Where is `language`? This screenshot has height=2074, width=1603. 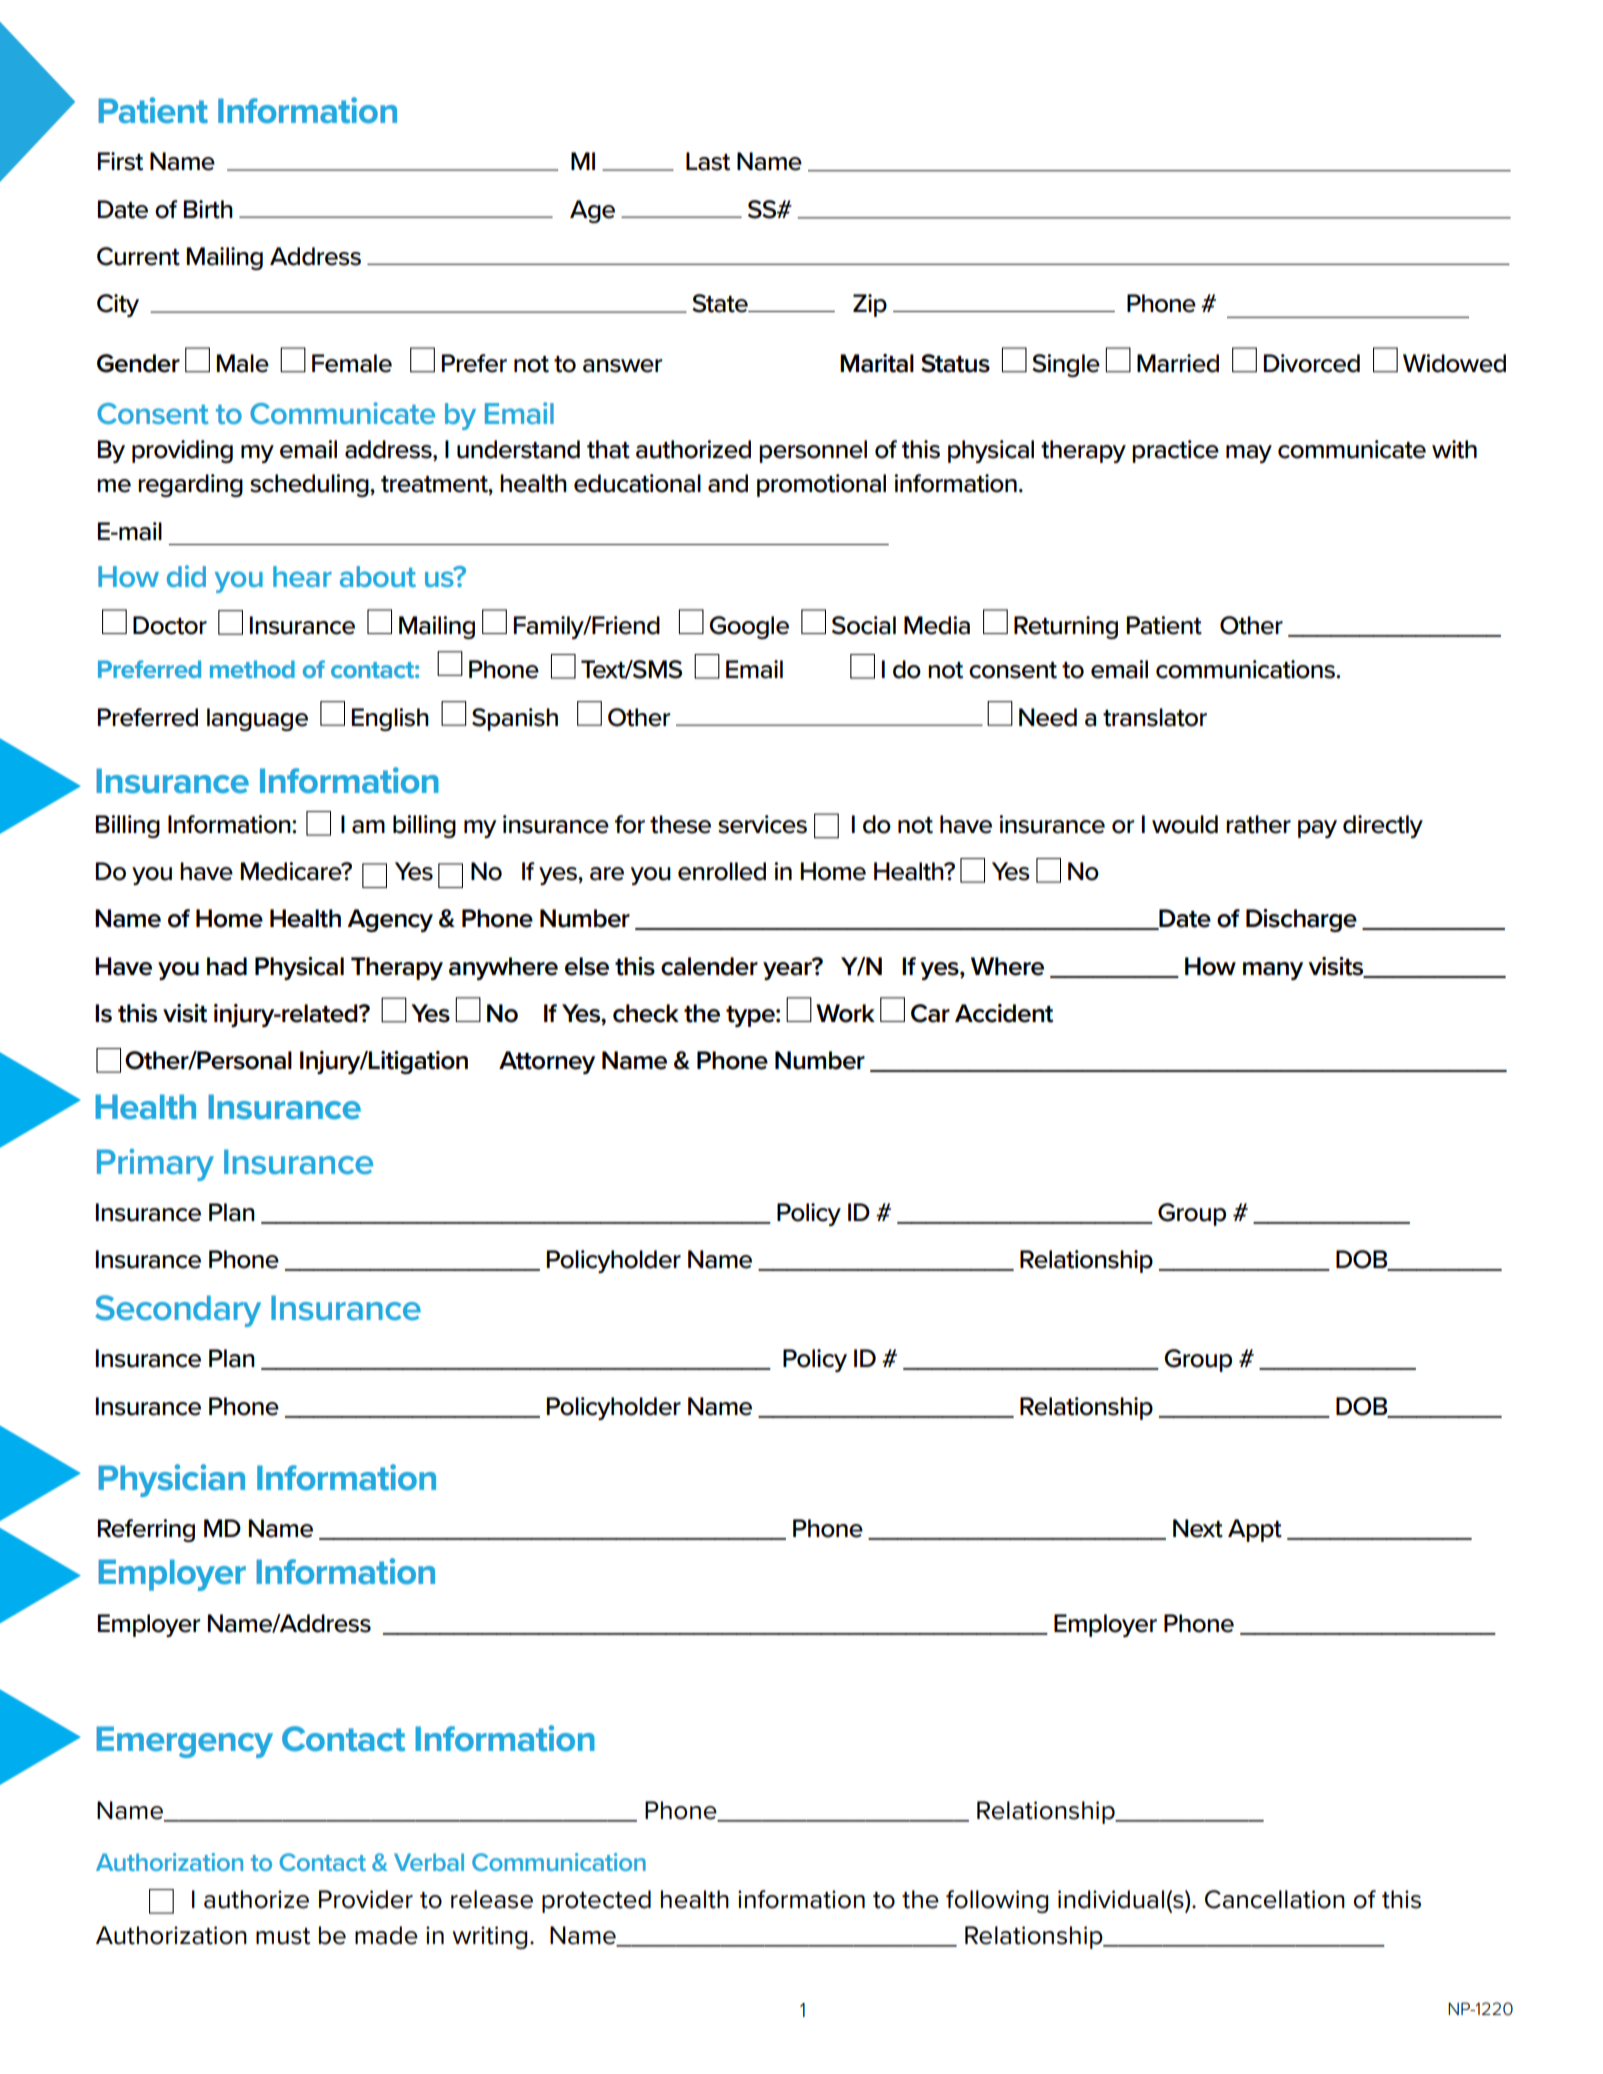
language is located at coordinates (257, 719).
